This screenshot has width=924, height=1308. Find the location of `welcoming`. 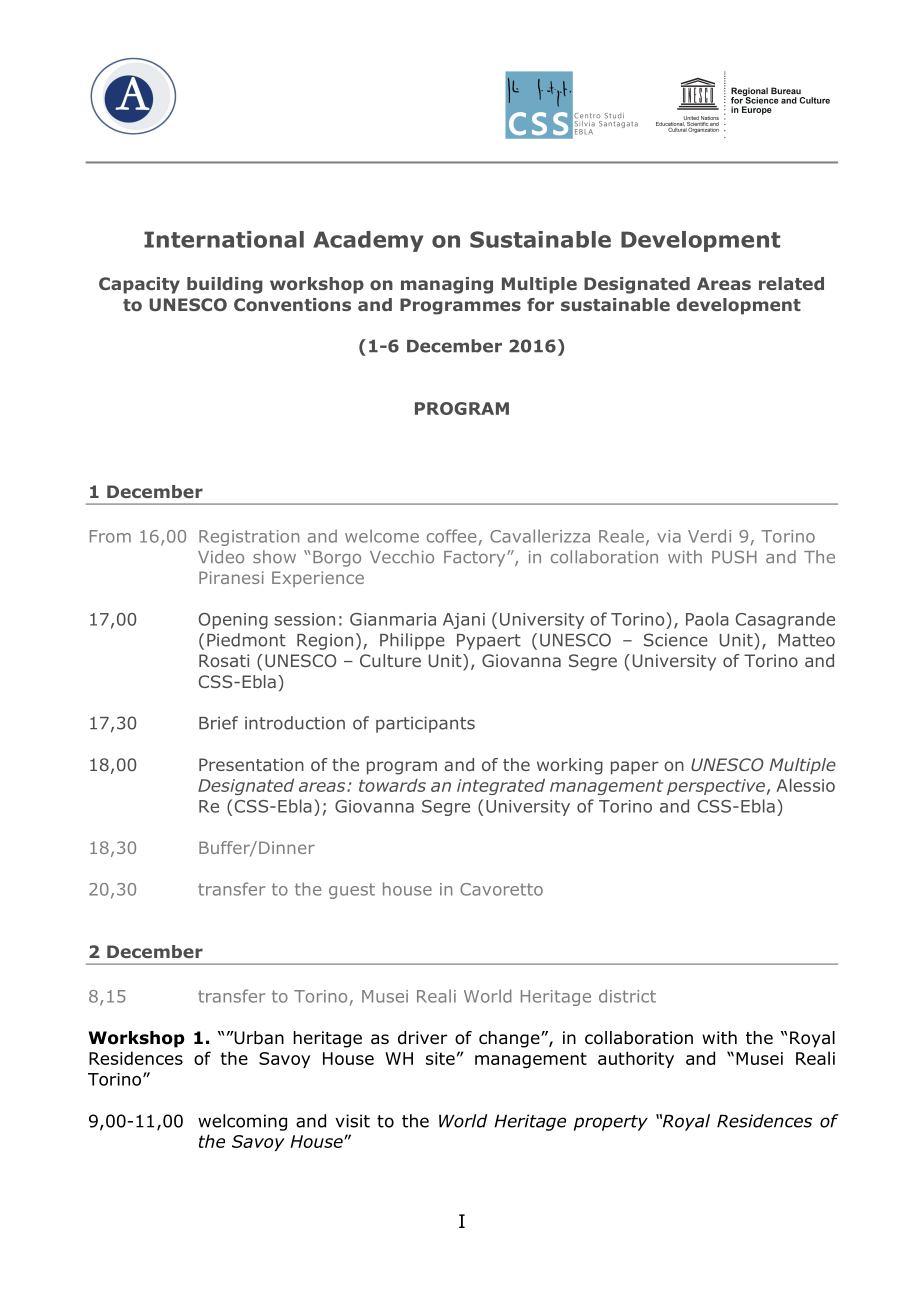

welcoming is located at coordinates (242, 1122).
